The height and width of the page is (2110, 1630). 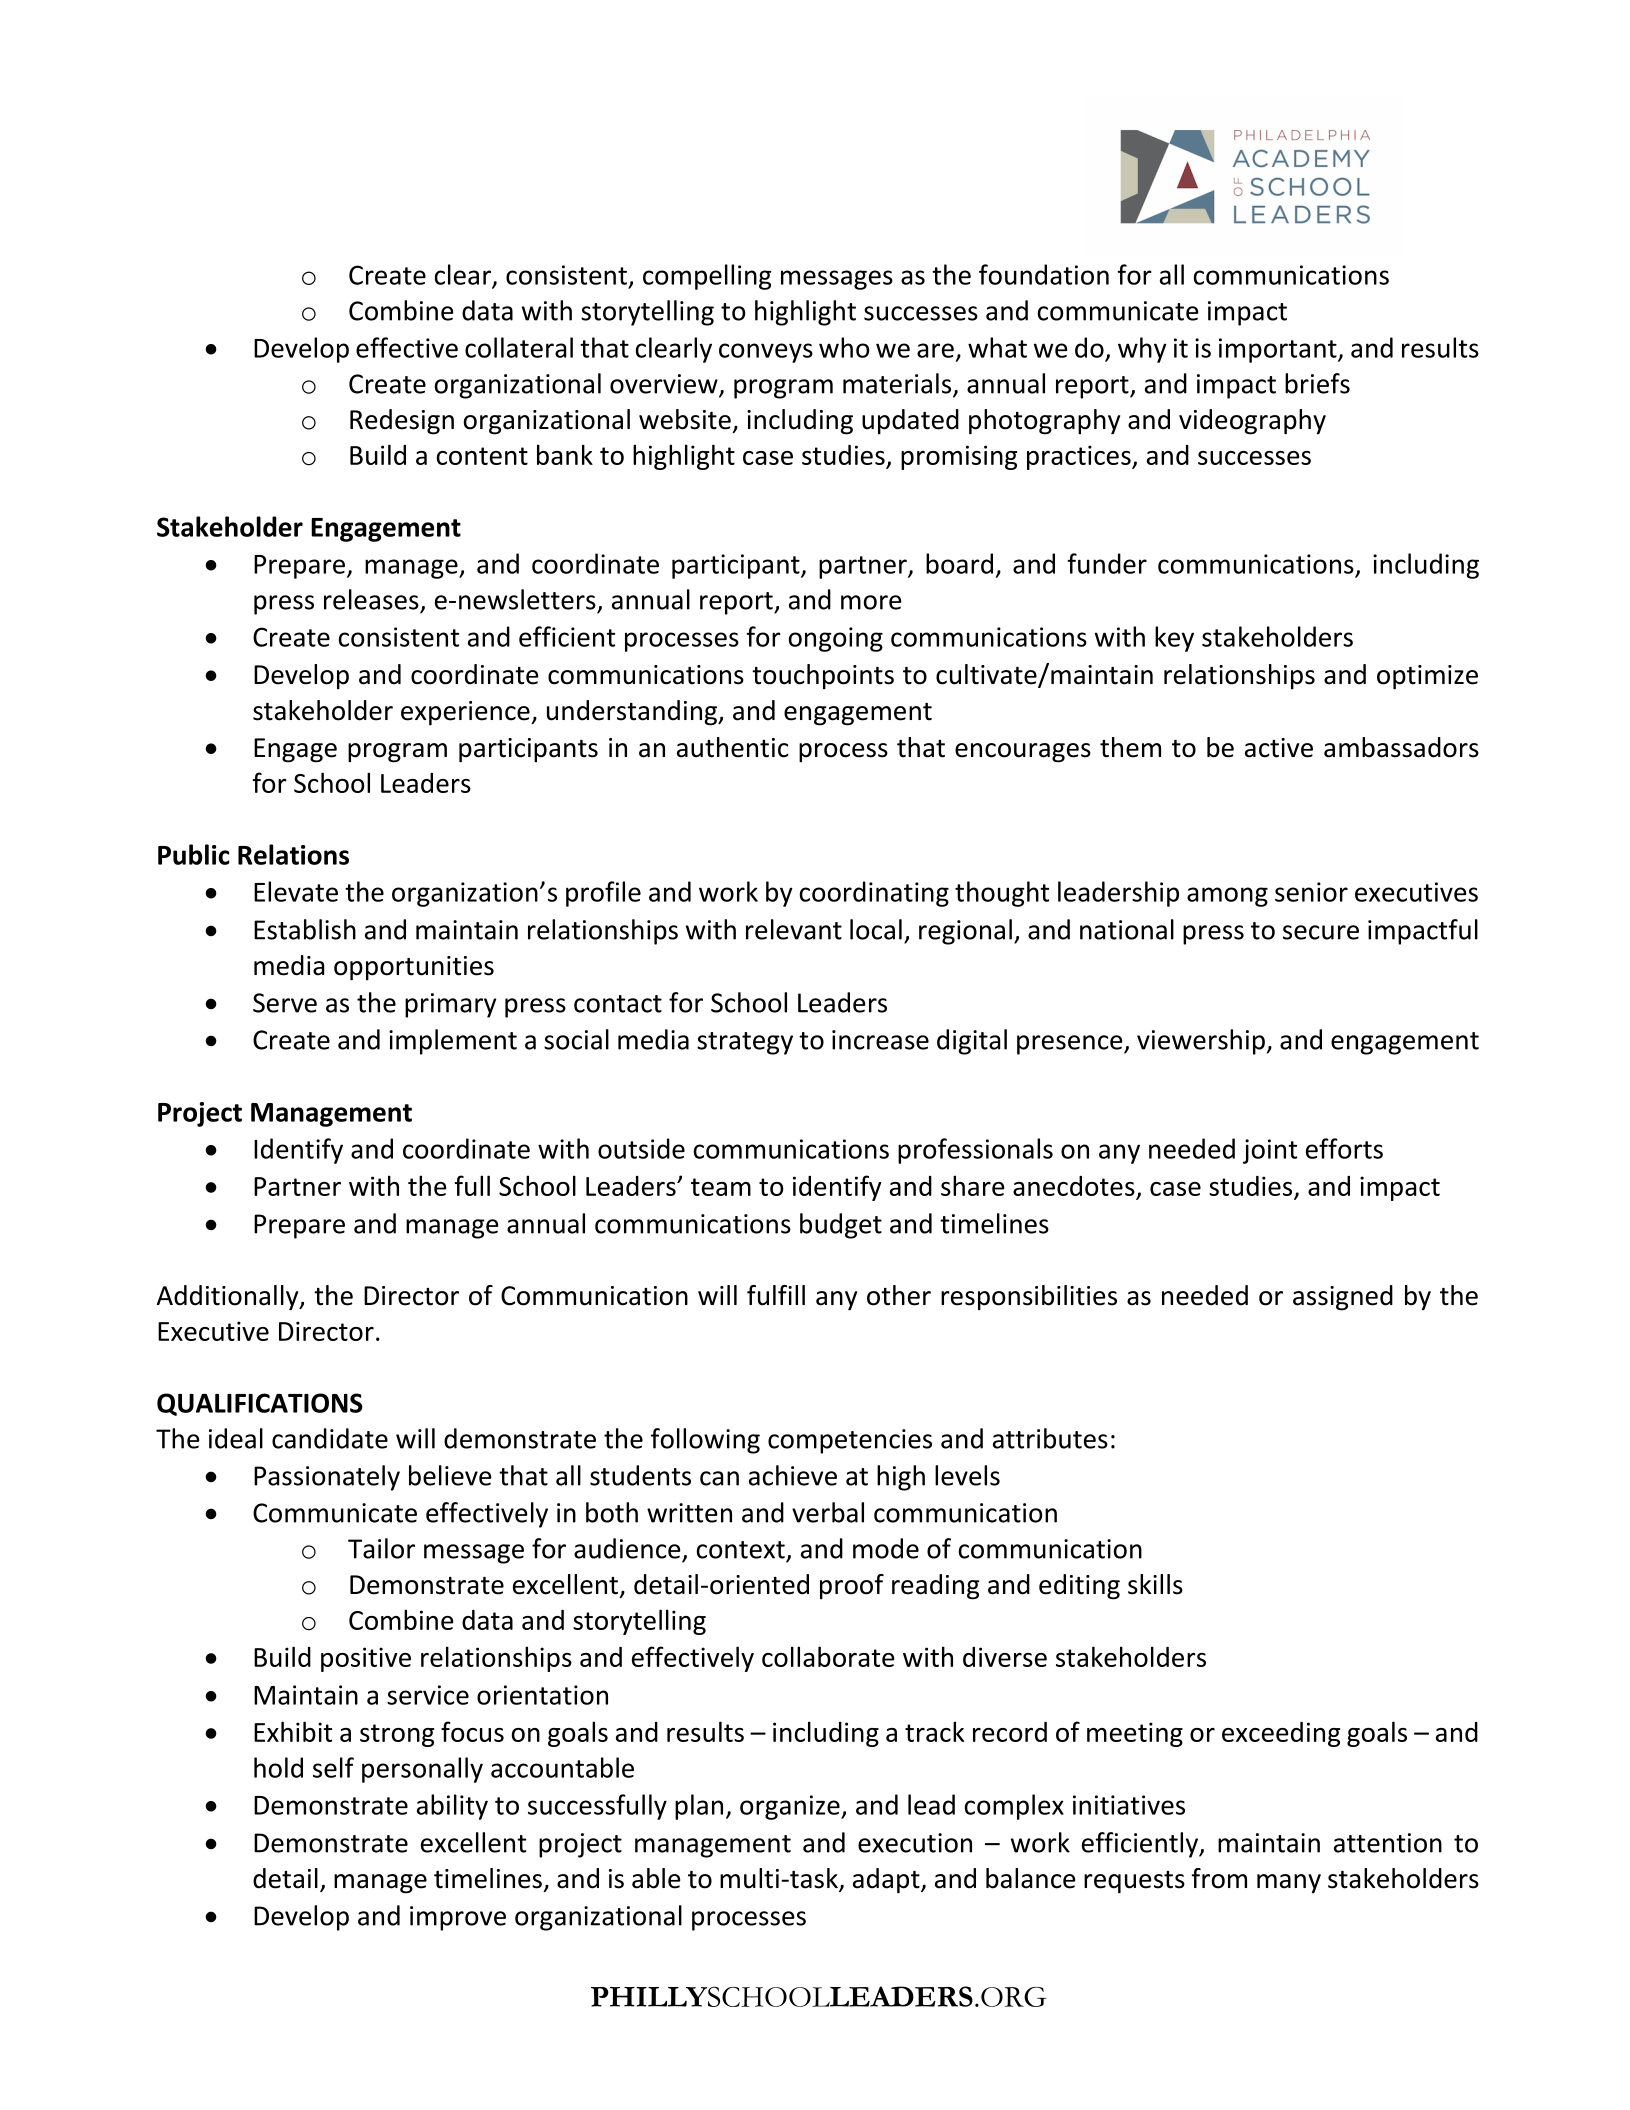 What do you see at coordinates (296, 891) in the page?
I see `Elevate` at bounding box center [296, 891].
